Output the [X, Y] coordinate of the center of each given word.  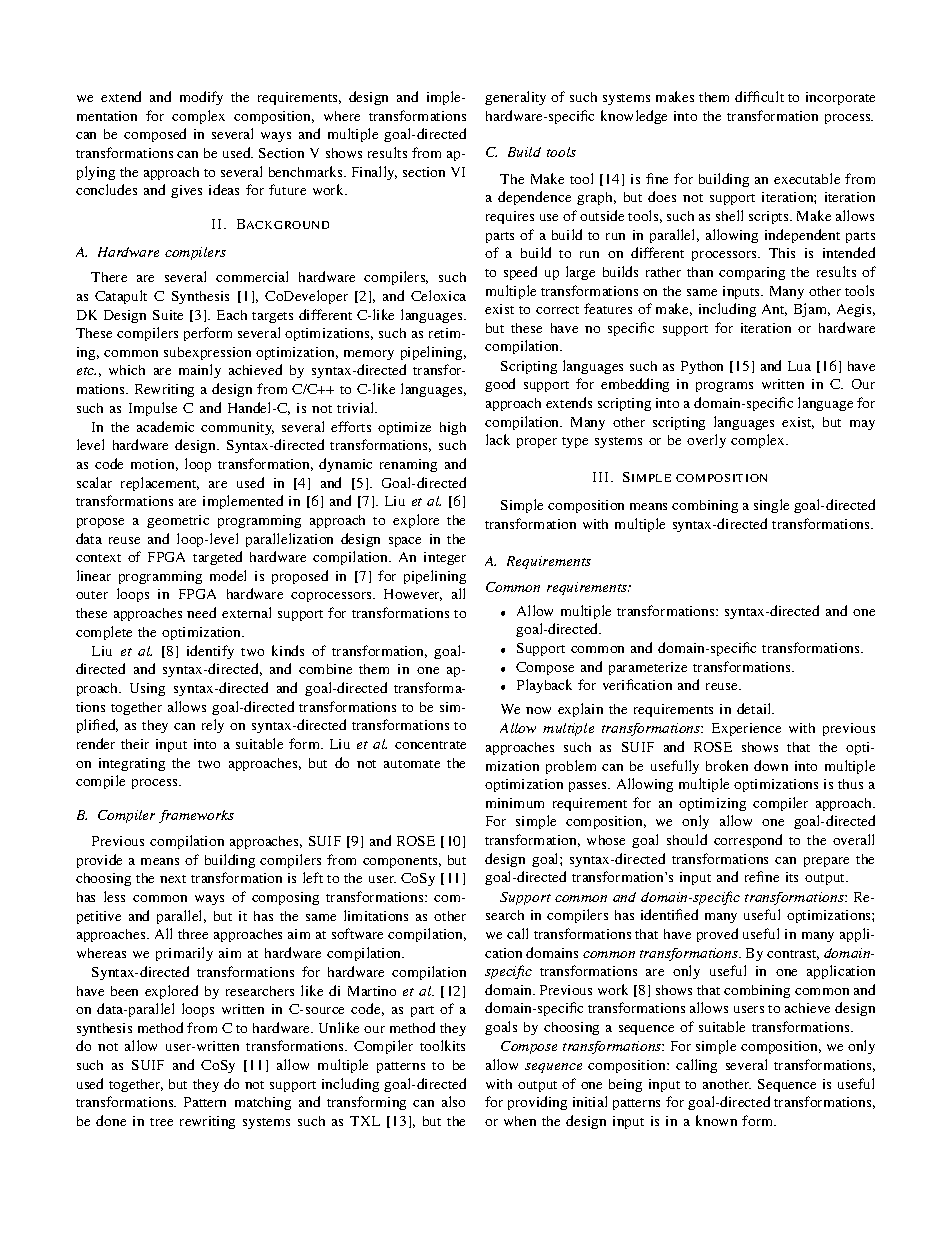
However [413, 595]
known [716, 1120]
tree [161, 1122]
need [201, 612]
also [453, 1101]
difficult [759, 96]
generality [515, 98]
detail [755, 708]
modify [201, 98]
